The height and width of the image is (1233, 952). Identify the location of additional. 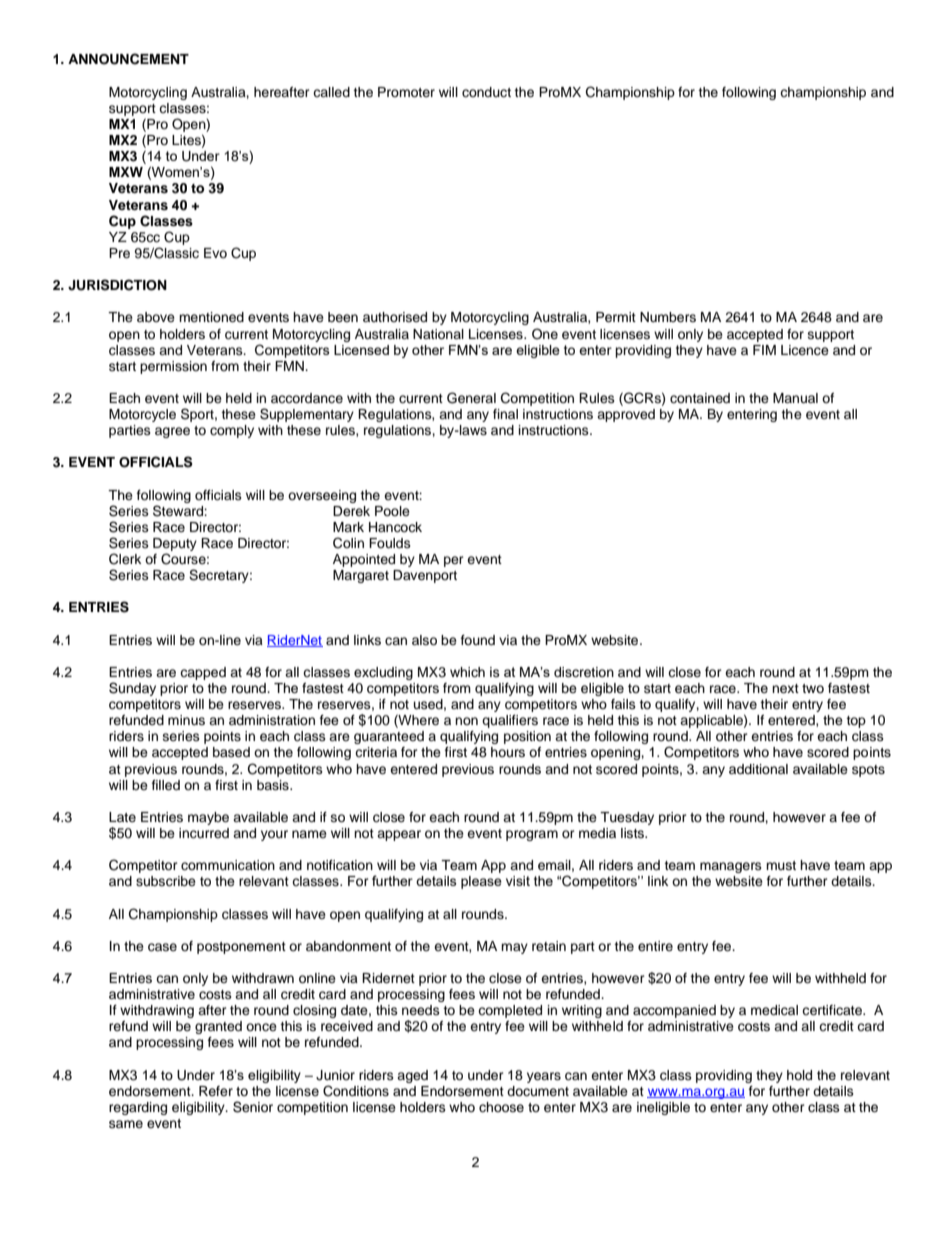
(758, 769).
